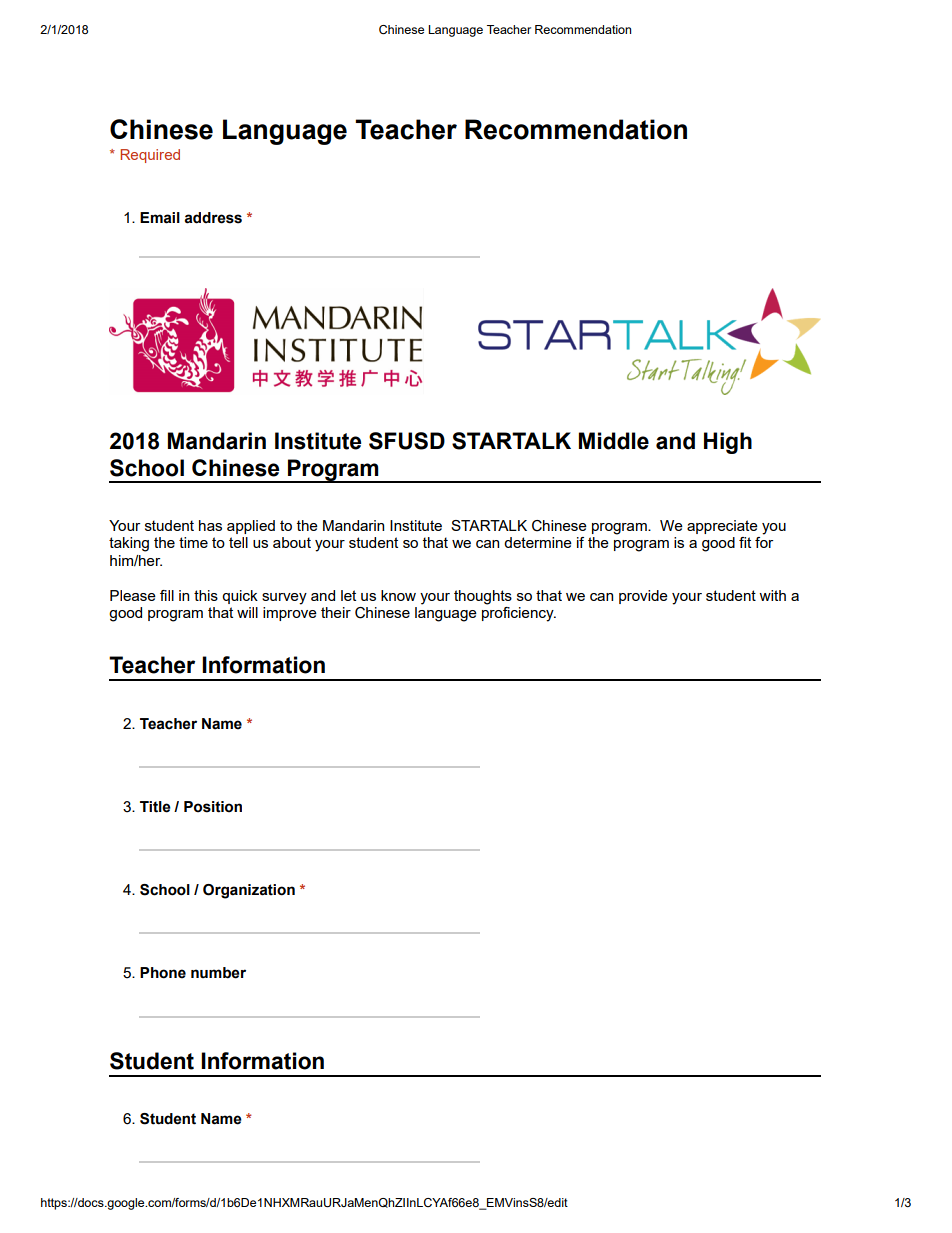 The height and width of the screenshot is (1233, 952). I want to click on thoughts, so click(483, 597).
